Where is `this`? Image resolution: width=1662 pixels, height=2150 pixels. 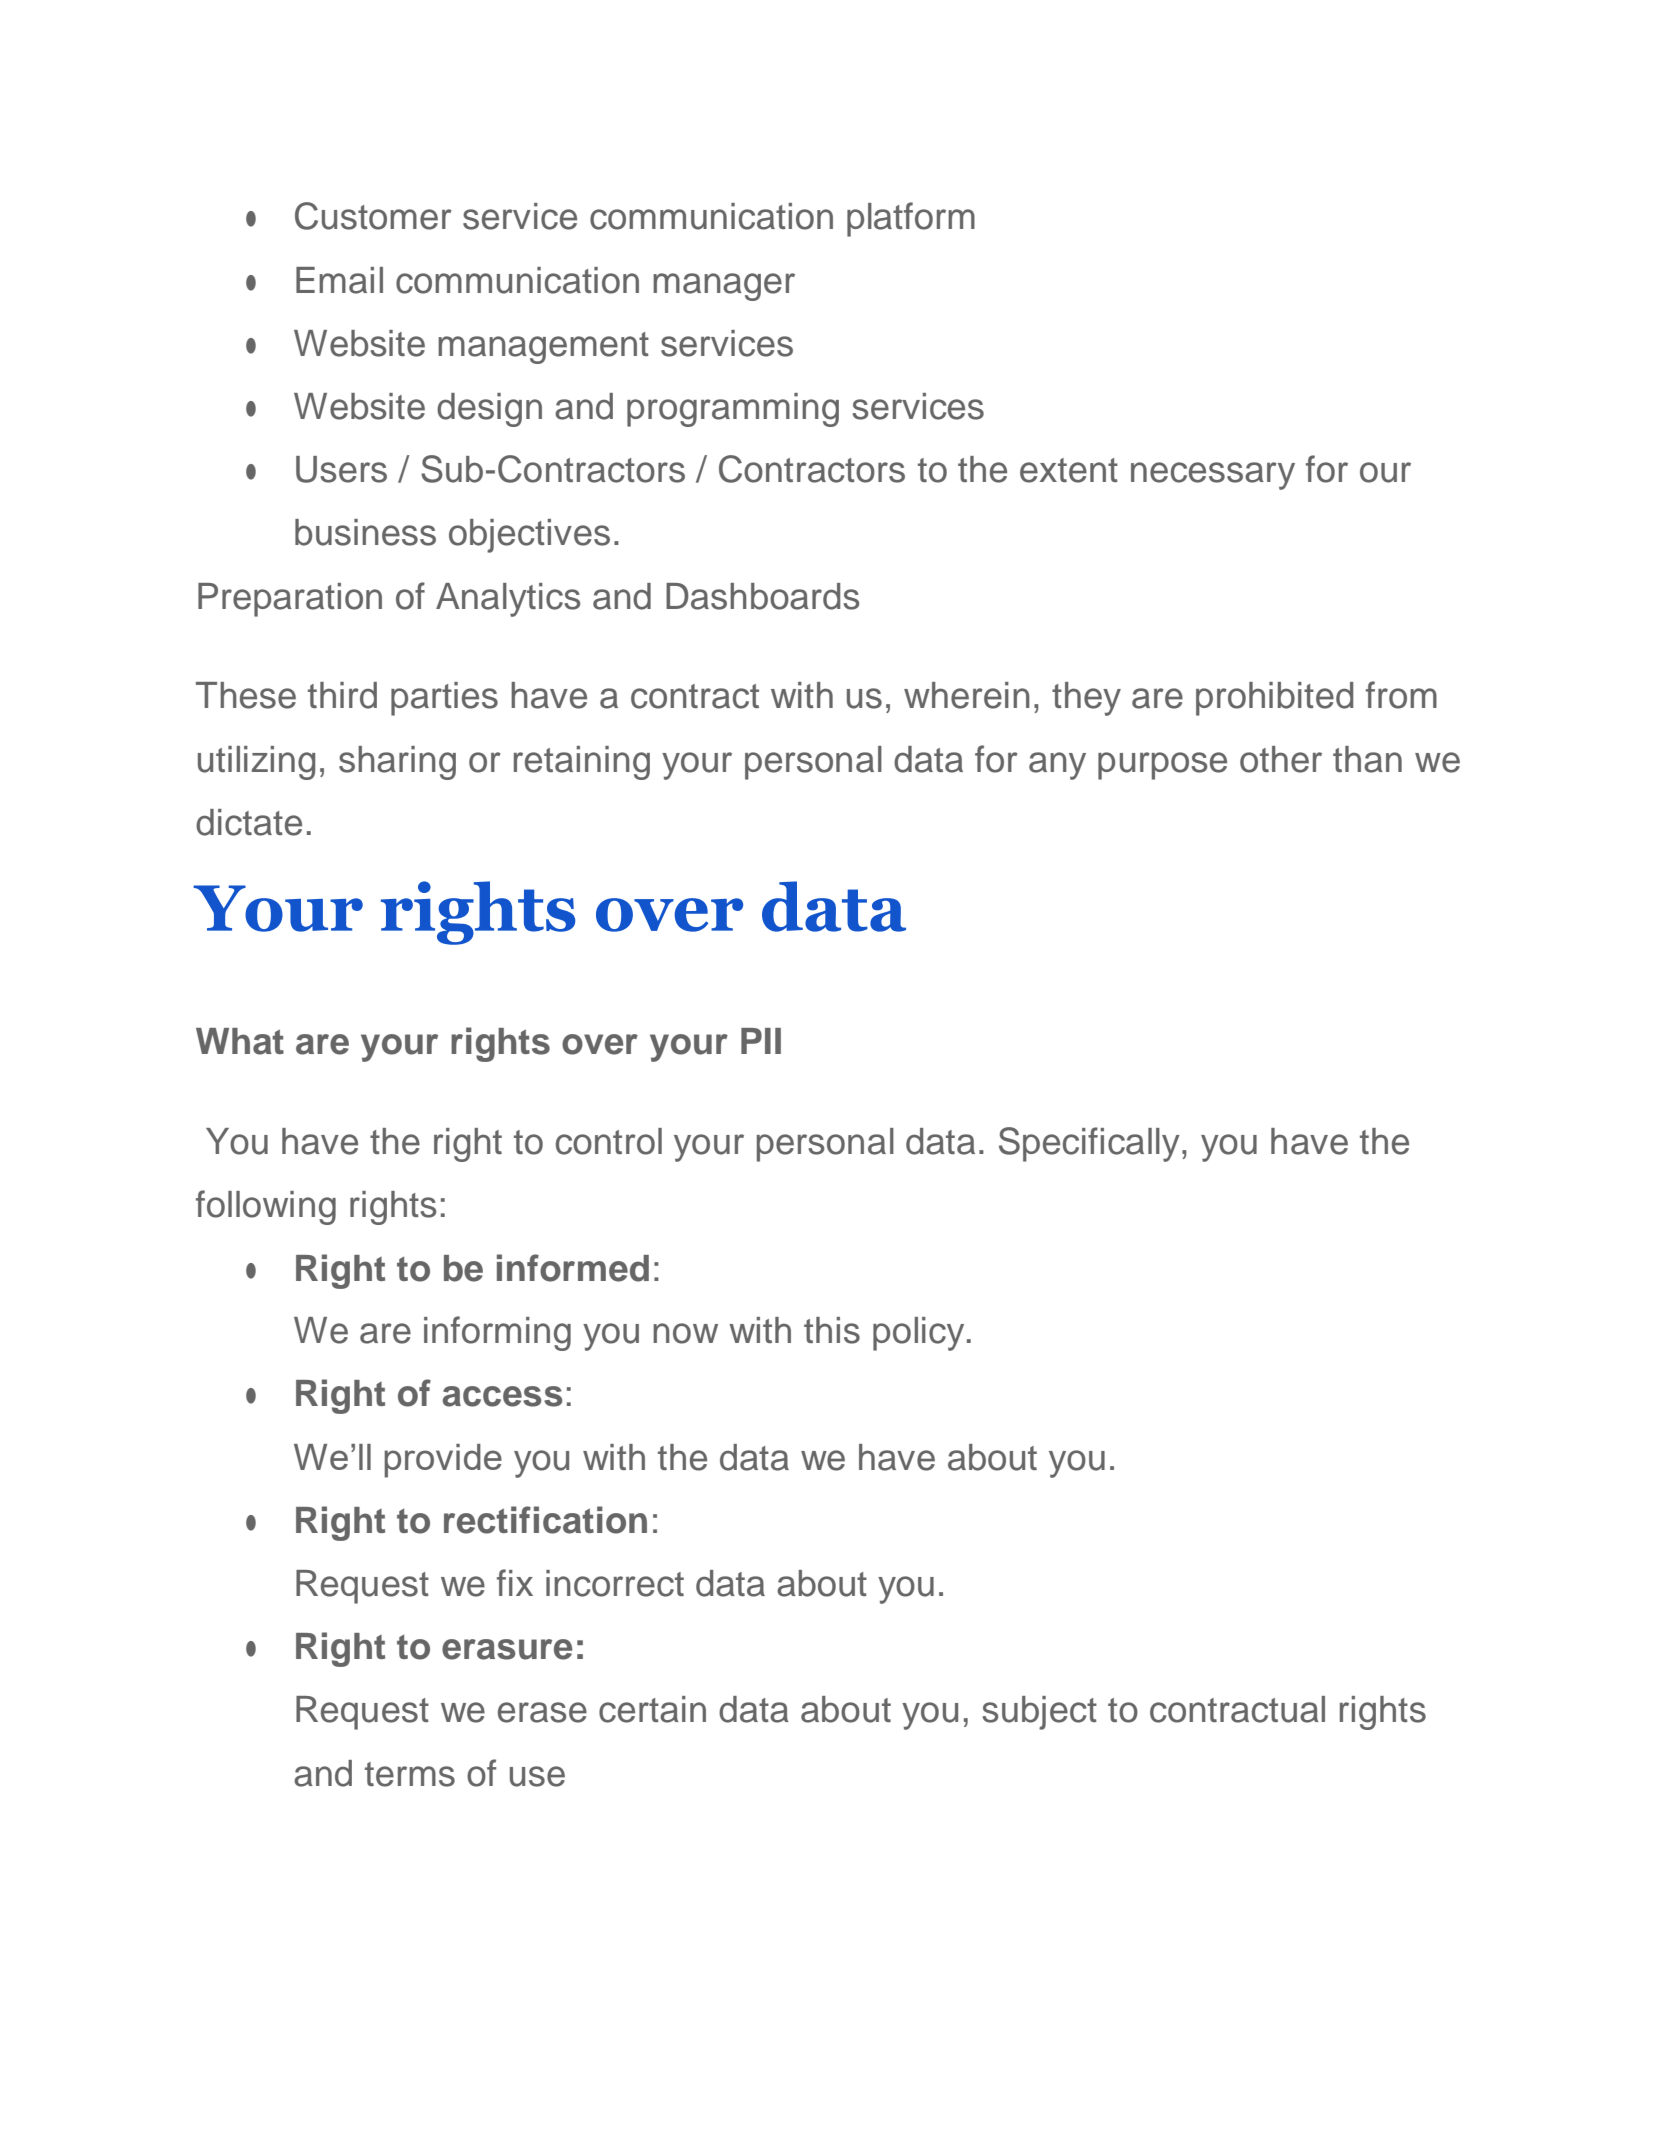 this is located at coordinates (832, 1330).
